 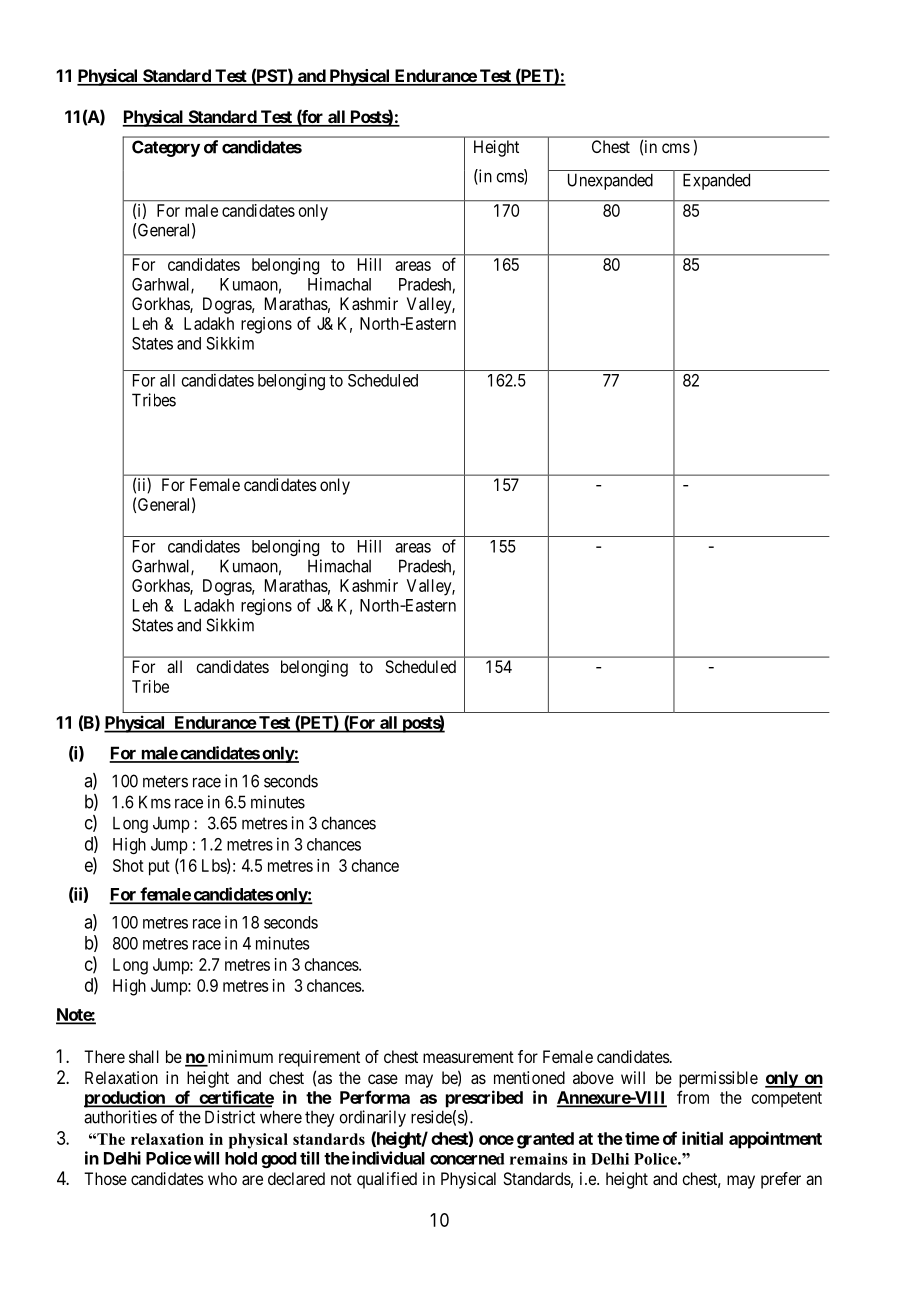 What do you see at coordinates (128, 865) in the image?
I see `Shot` at bounding box center [128, 865].
